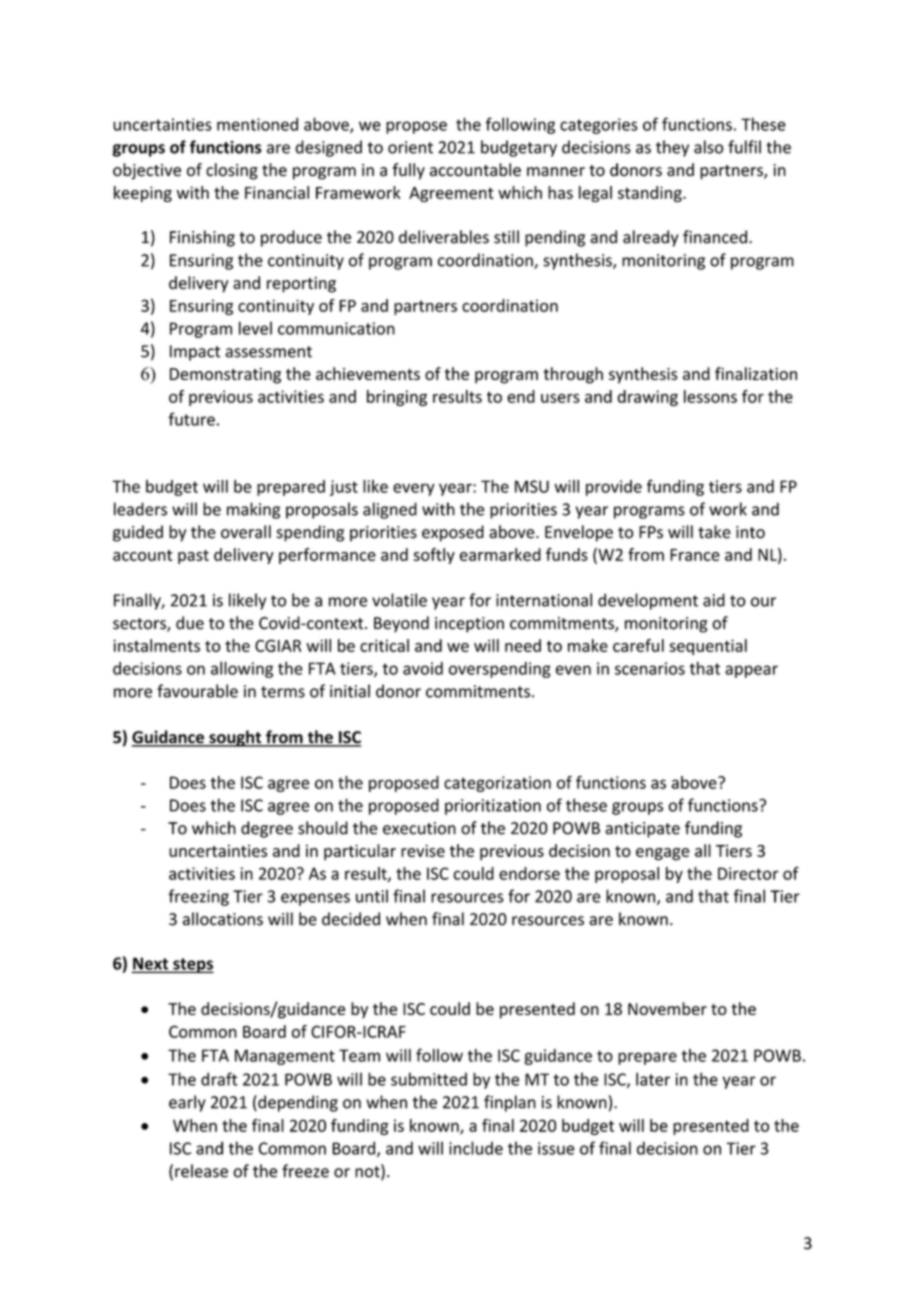 This document has width=924, height=1308. Describe the element at coordinates (201, 1171) in the document. I see `release` at that location.
